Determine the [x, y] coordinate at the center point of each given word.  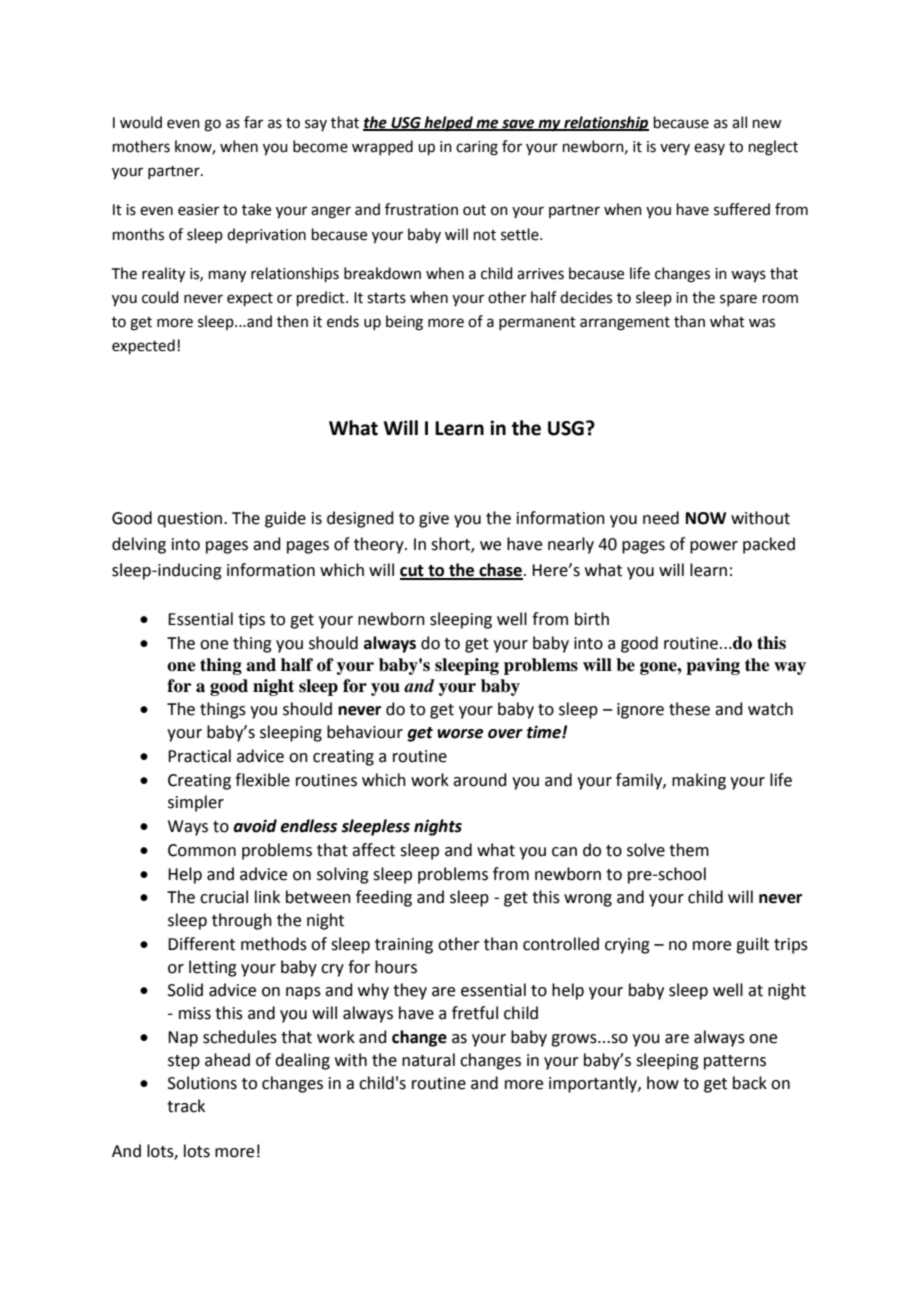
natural [428, 1060]
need [661, 518]
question [189, 520]
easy [709, 149]
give [434, 520]
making [699, 781]
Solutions [202, 1083]
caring [477, 148]
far [253, 122]
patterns [735, 1062]
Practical [199, 756]
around [480, 780]
